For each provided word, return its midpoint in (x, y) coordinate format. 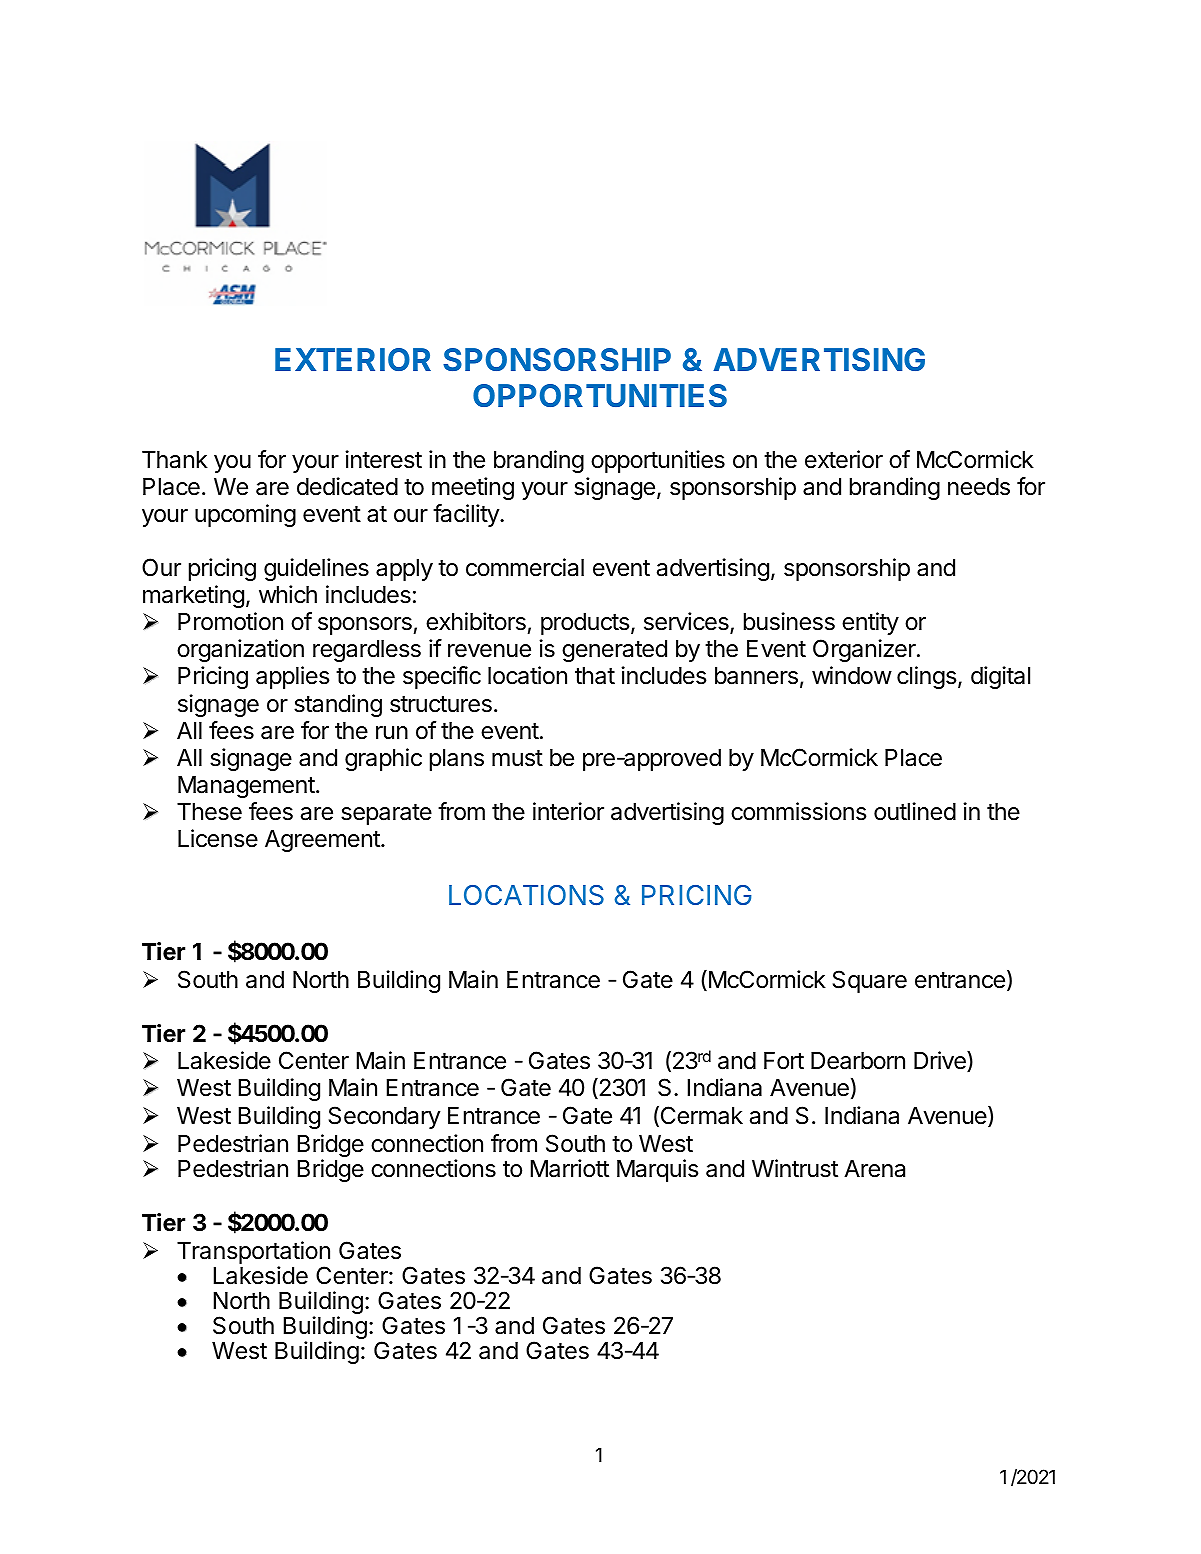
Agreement (323, 841)
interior (568, 811)
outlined (915, 811)
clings (926, 677)
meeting (473, 488)
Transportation (253, 1254)
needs (979, 487)
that (595, 676)
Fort (784, 1061)
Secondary (384, 1117)
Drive (941, 1061)
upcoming (245, 515)
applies (292, 677)
